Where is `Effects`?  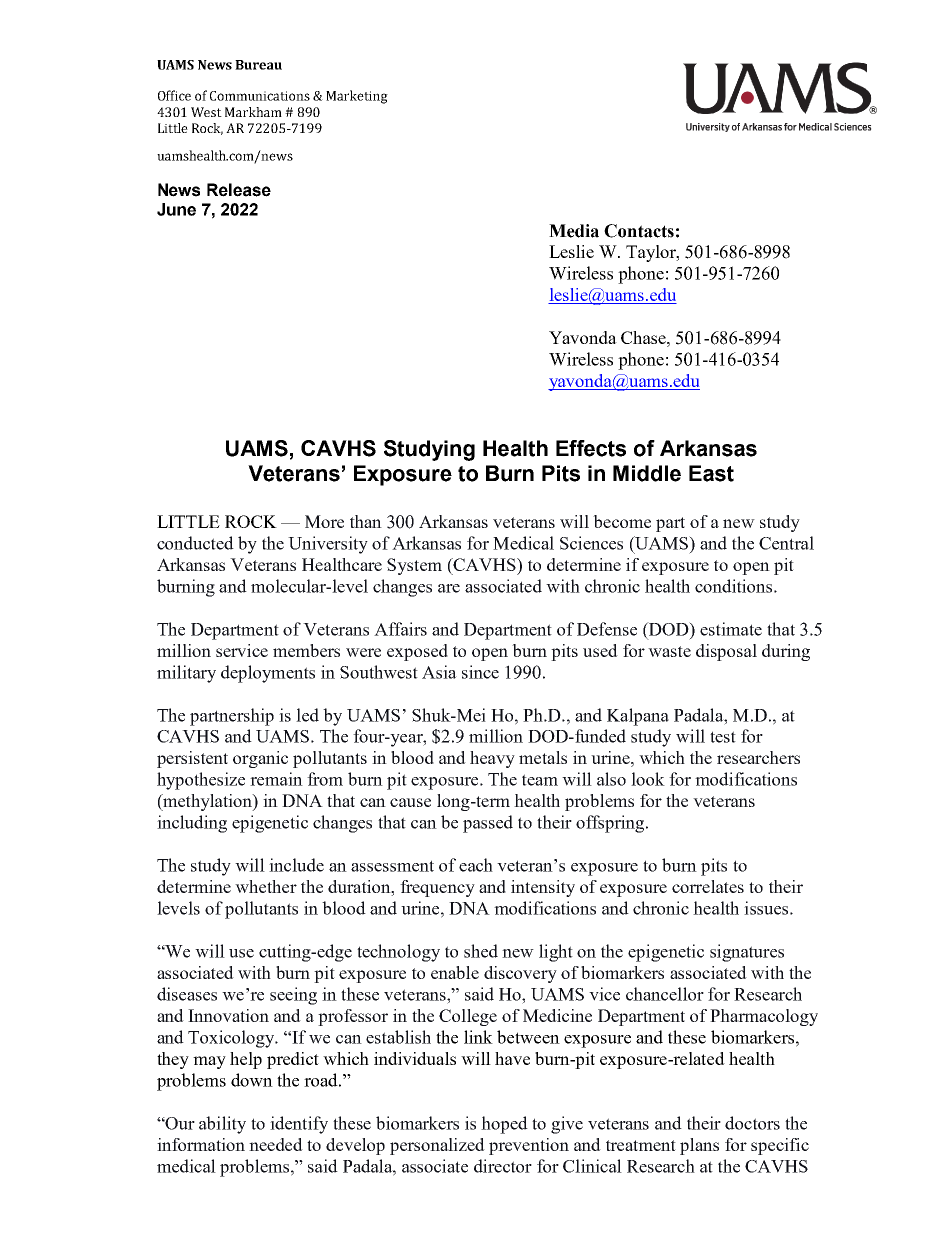 Effects is located at coordinates (591, 448).
